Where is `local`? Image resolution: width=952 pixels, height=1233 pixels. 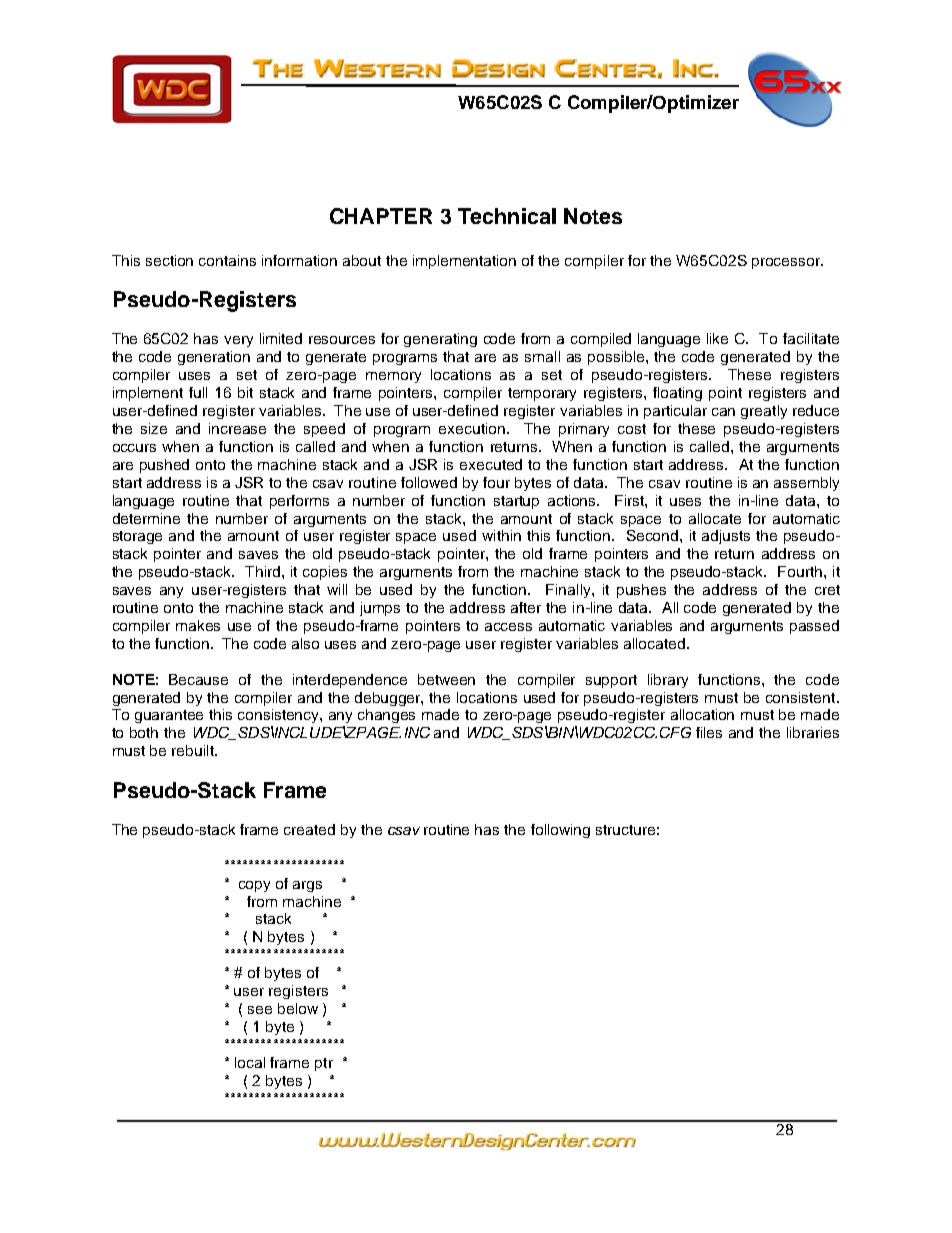
local is located at coordinates (250, 1062).
